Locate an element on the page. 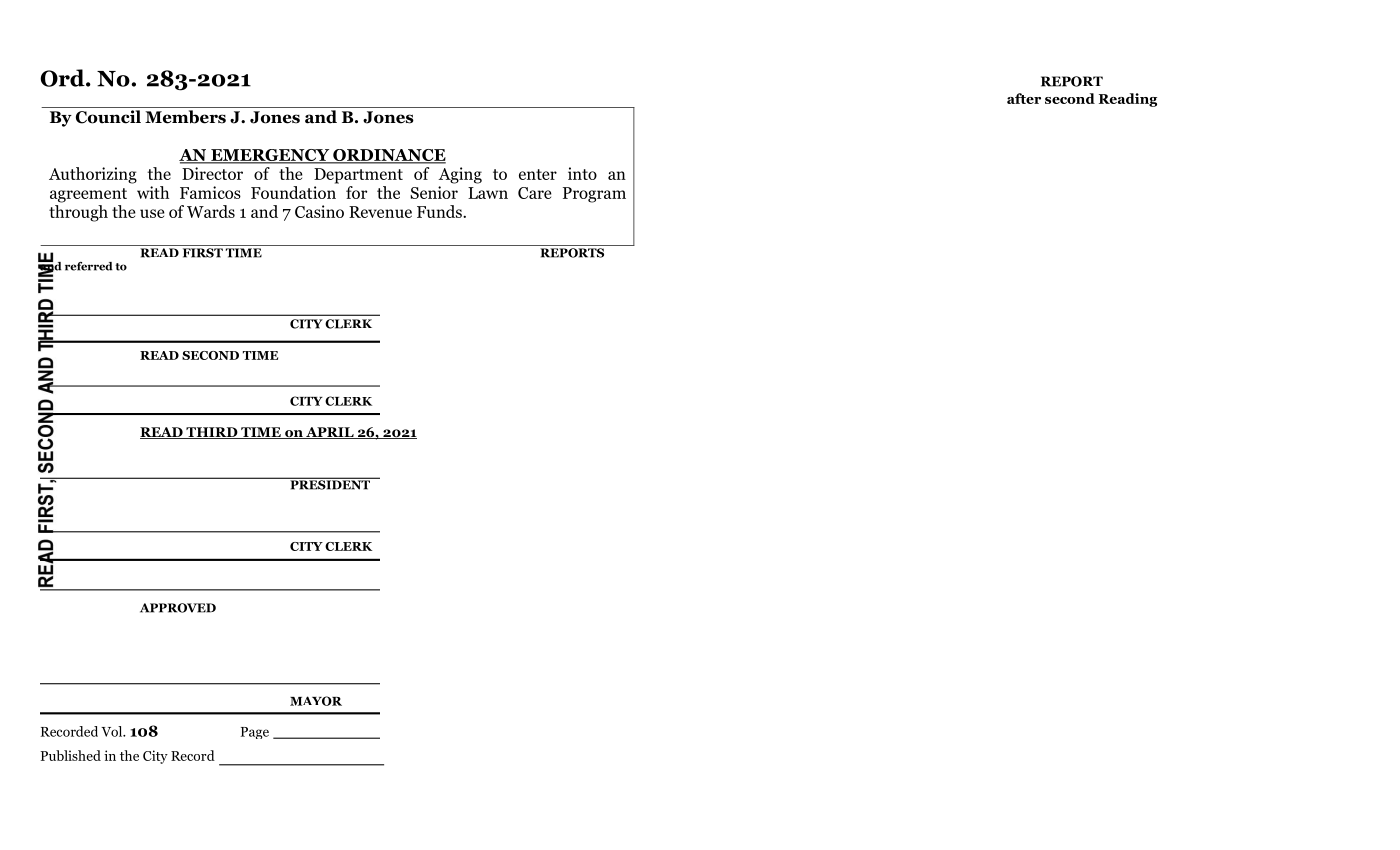  referred is located at coordinates (88, 266).
